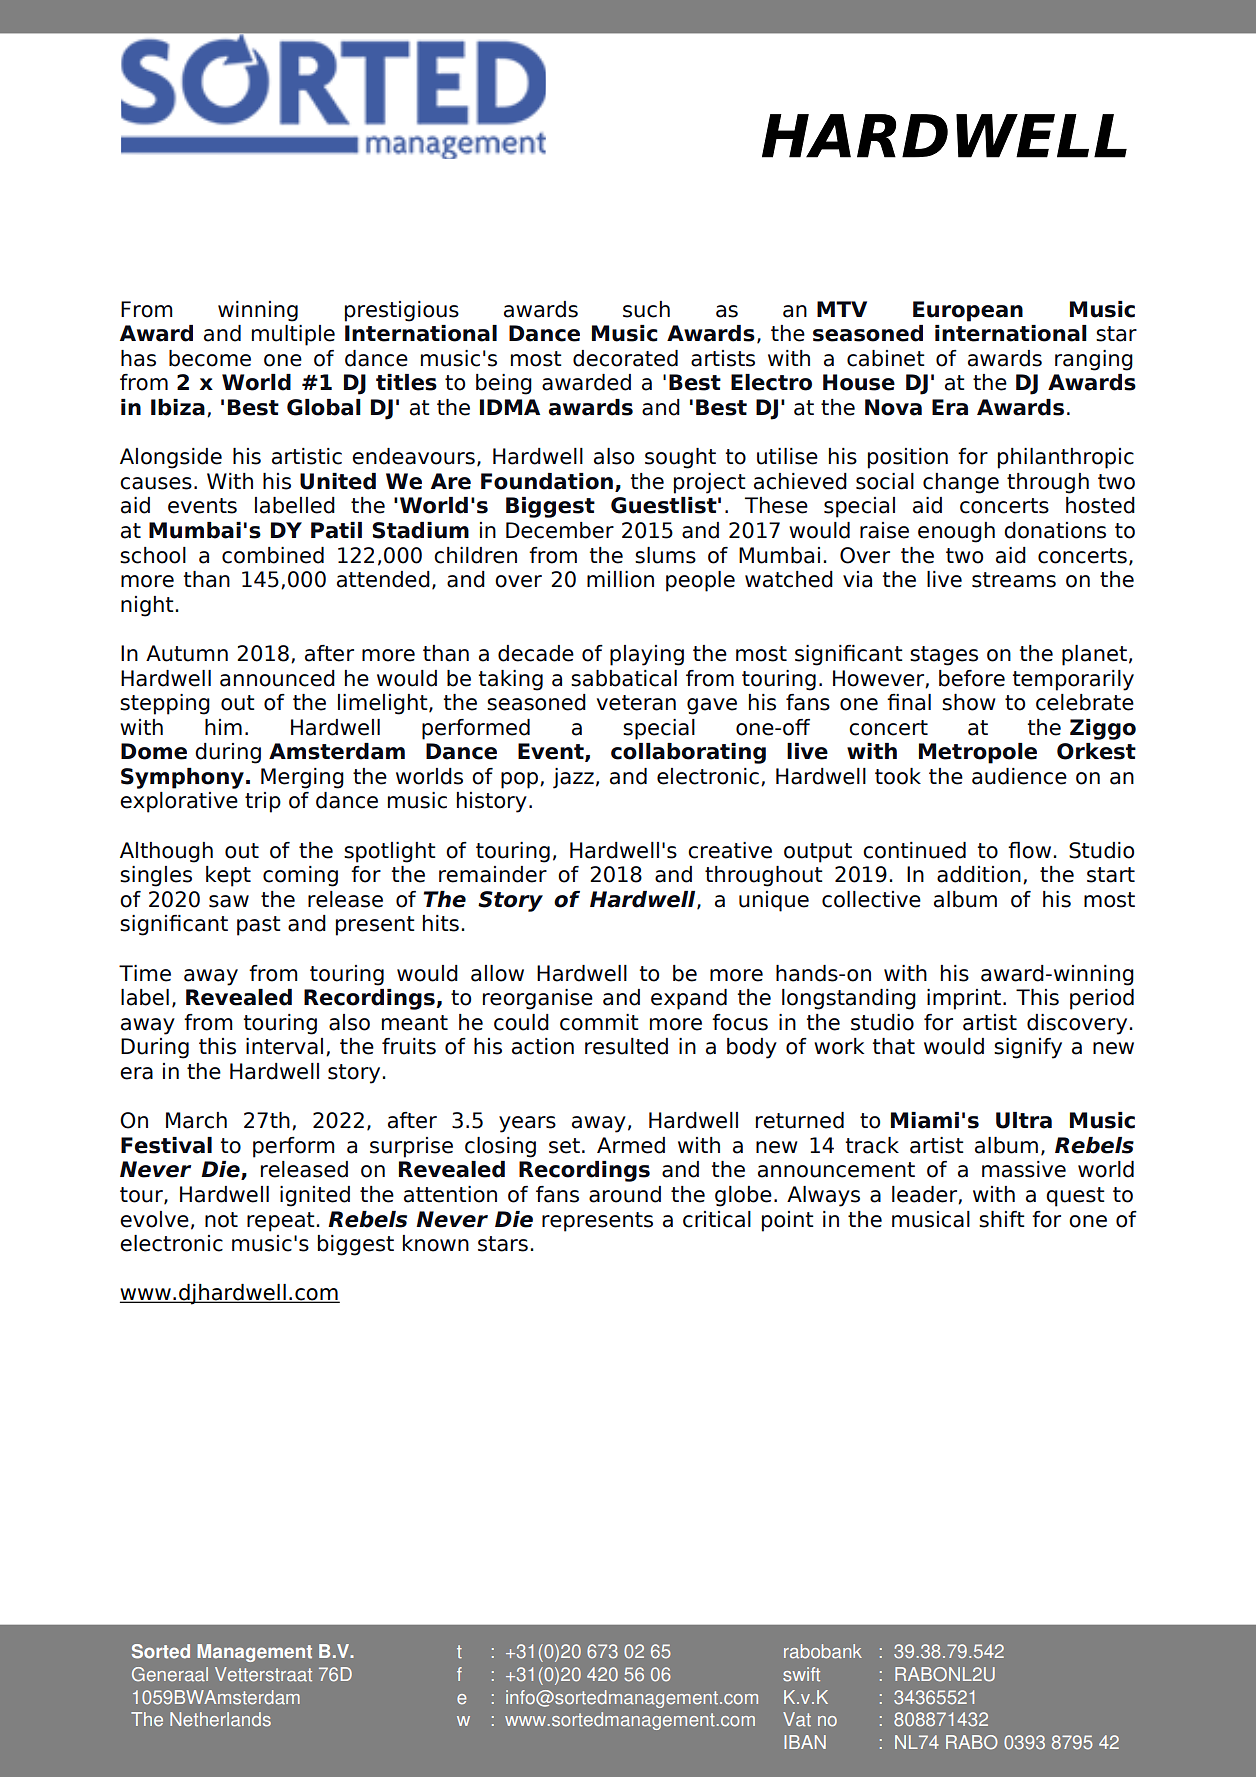 The image size is (1256, 1777). What do you see at coordinates (281, 1222) in the page?
I see `repeat` at bounding box center [281, 1222].
